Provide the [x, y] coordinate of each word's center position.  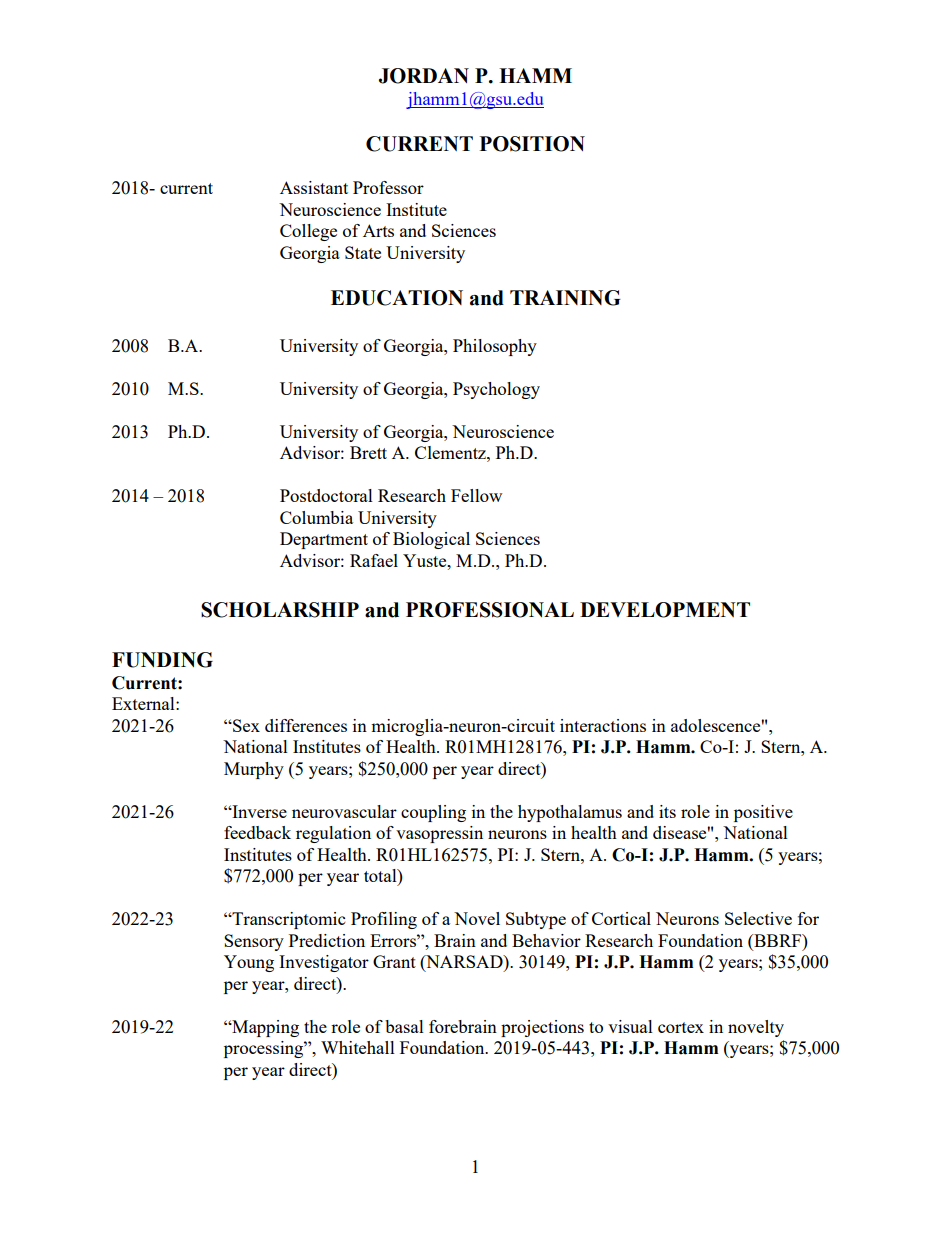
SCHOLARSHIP [280, 610]
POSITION [532, 144]
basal [404, 1026]
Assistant [314, 187]
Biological [431, 540]
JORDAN [424, 76]
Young [249, 963]
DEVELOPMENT [665, 610]
